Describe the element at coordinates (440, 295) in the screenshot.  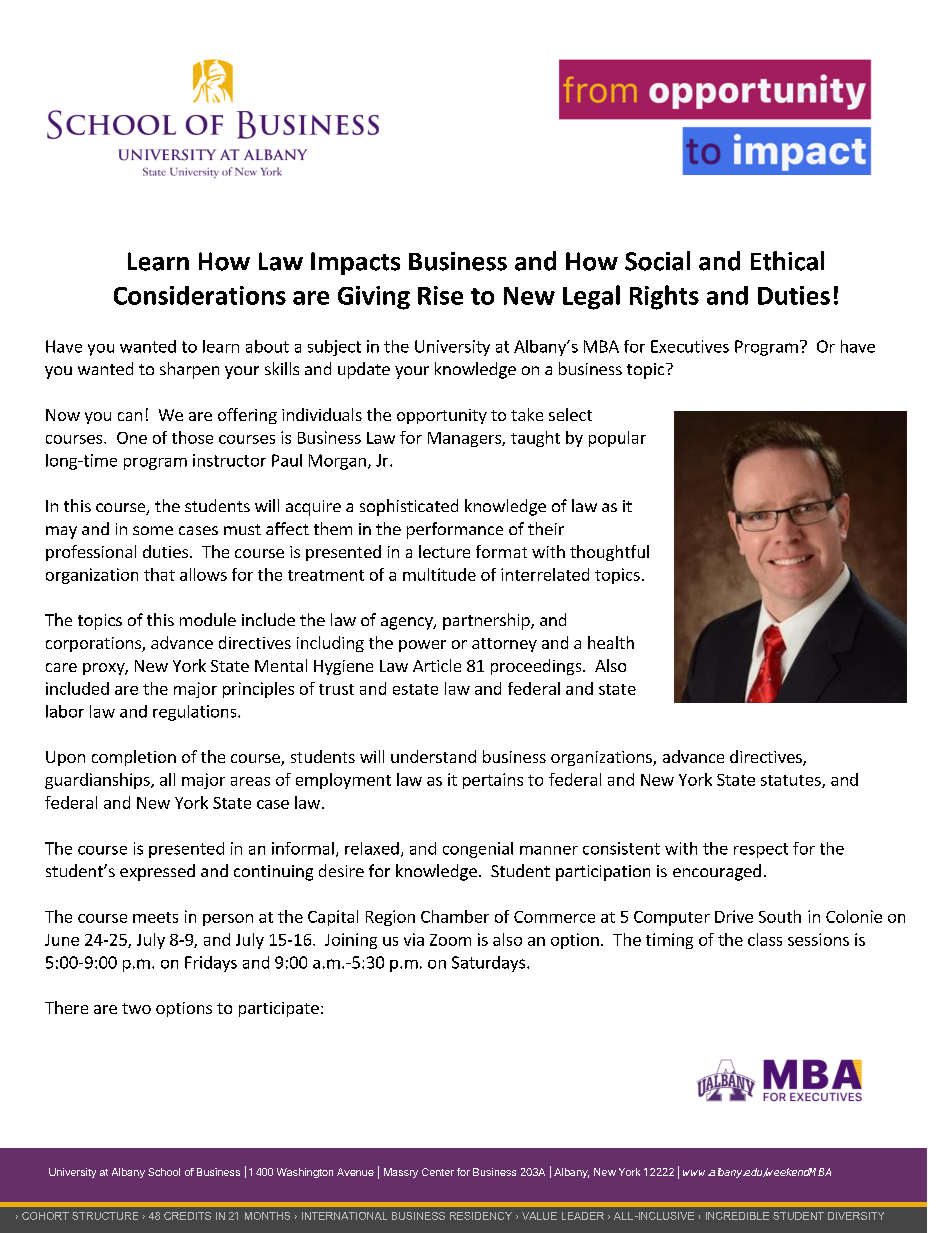
I see `Rise` at that location.
